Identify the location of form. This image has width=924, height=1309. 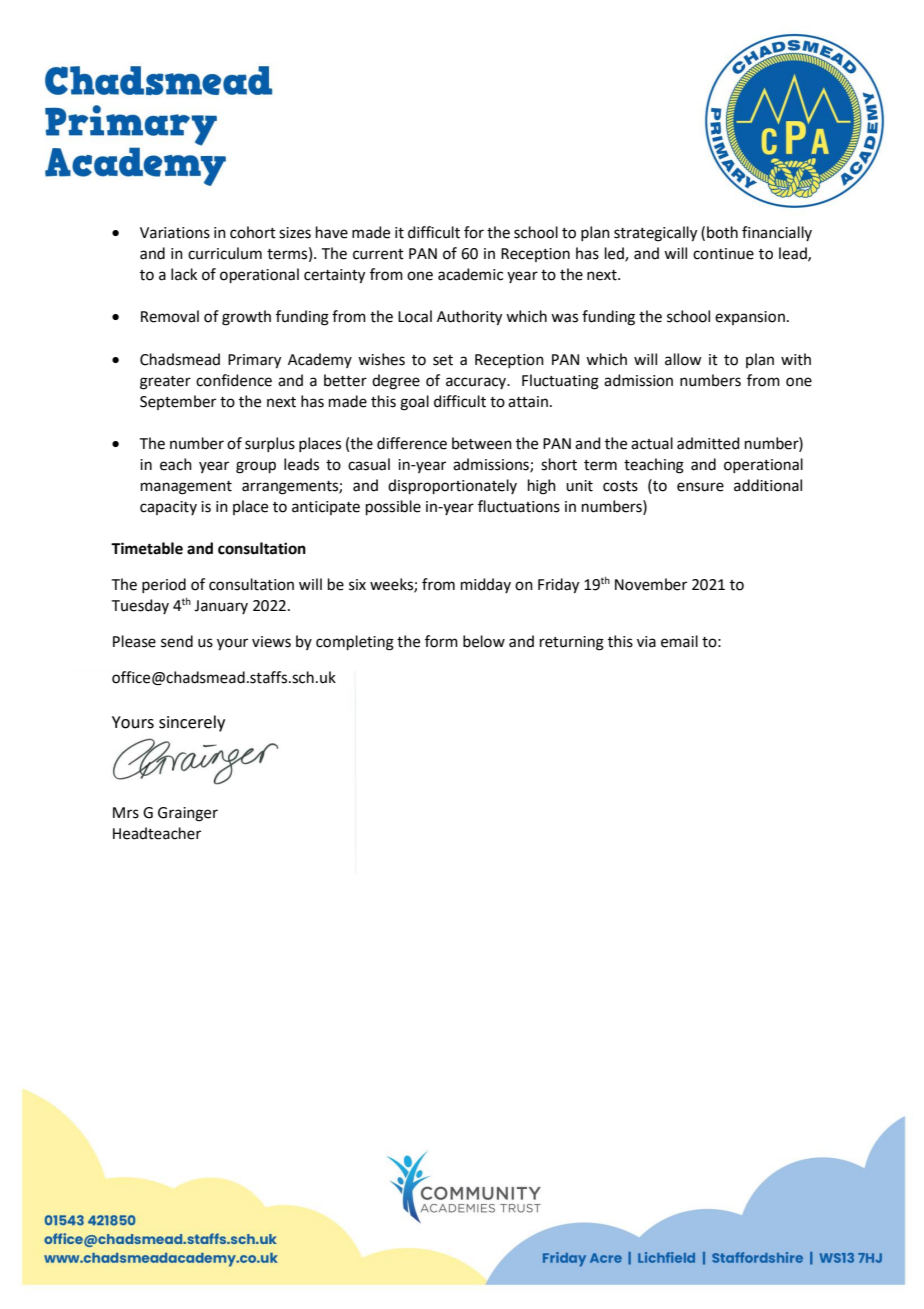
(441, 641).
